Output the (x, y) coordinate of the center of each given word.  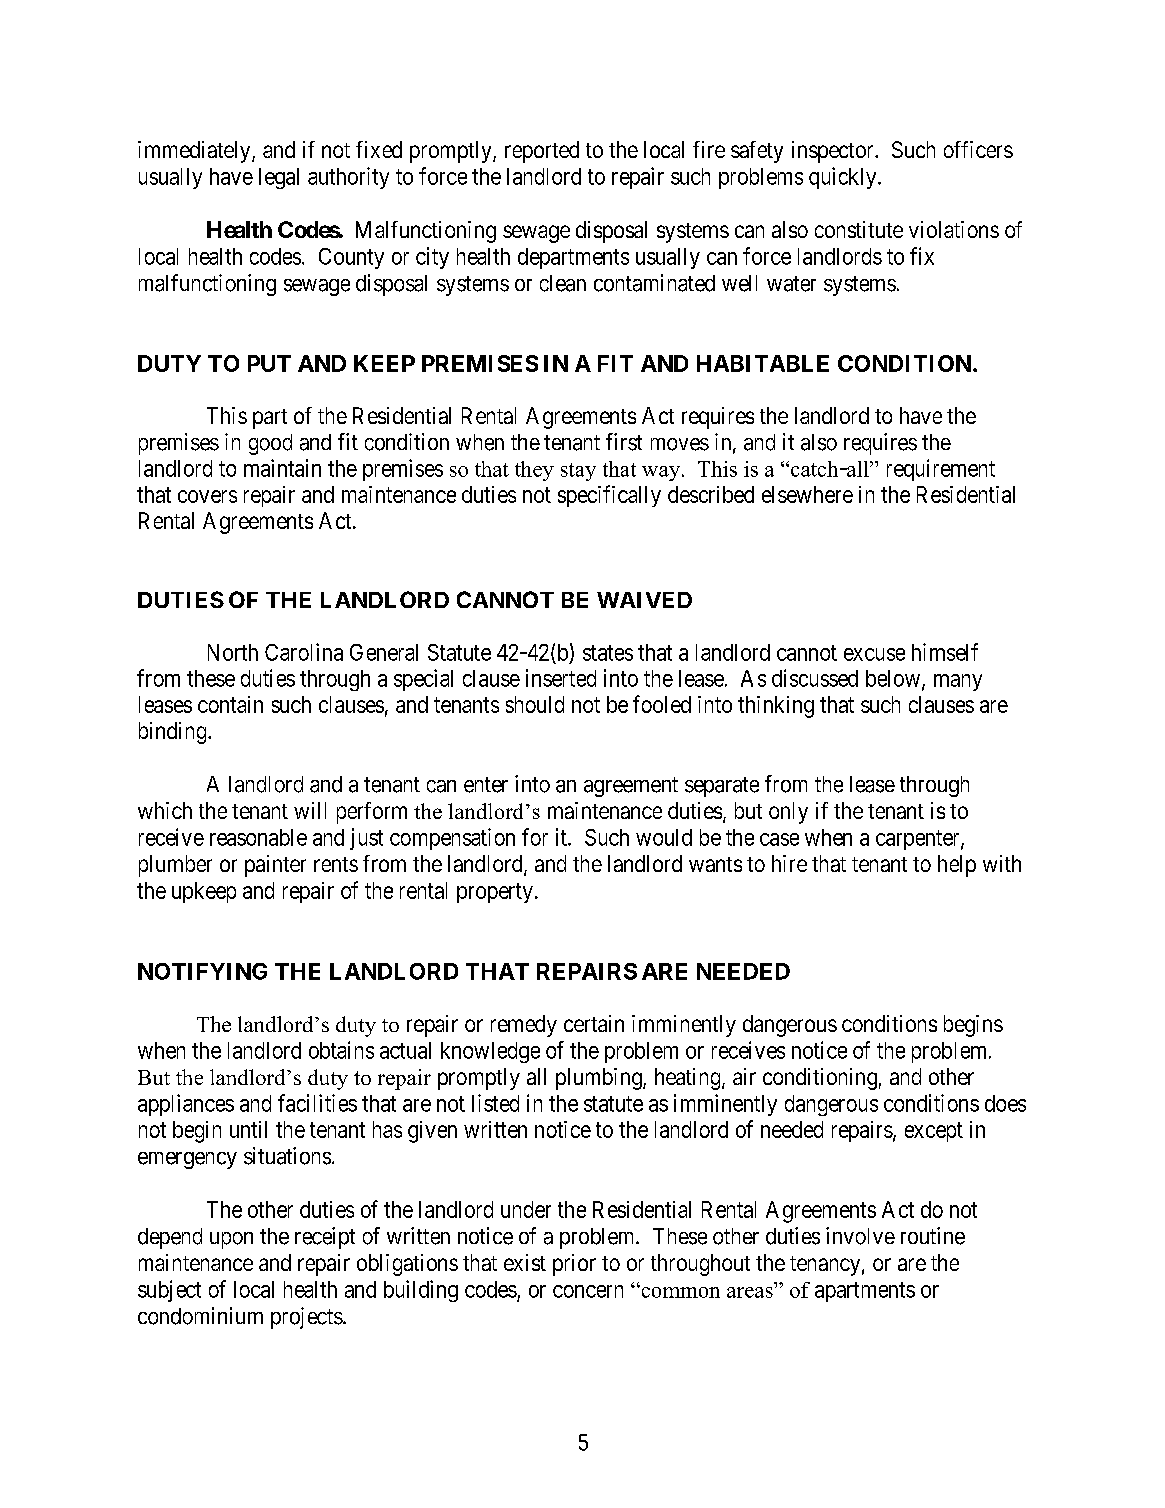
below (894, 679)
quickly (844, 178)
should (535, 704)
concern (588, 1291)
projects (307, 1318)
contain (230, 704)
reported (542, 152)
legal (279, 178)
